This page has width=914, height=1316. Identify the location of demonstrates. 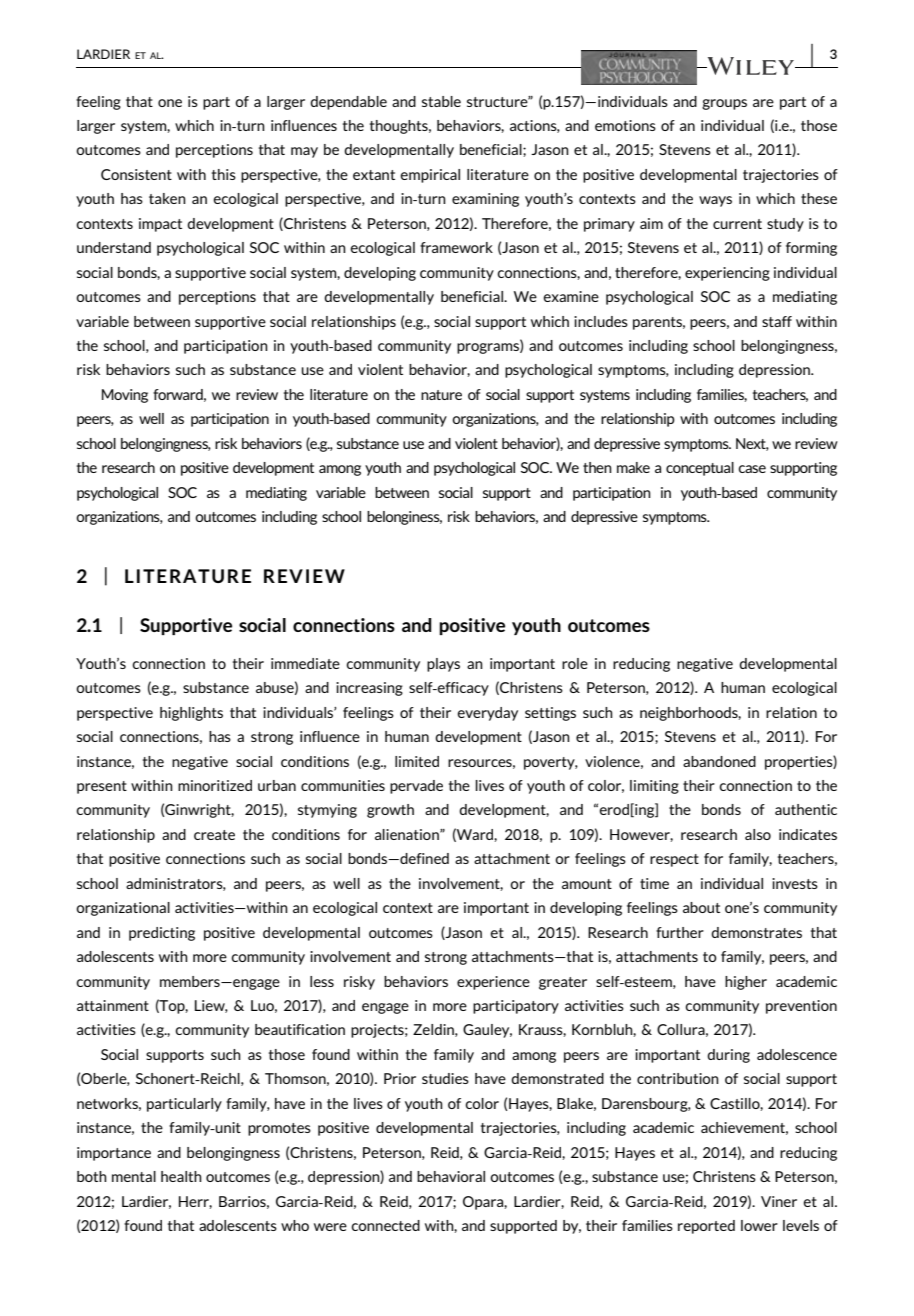
(756, 932).
